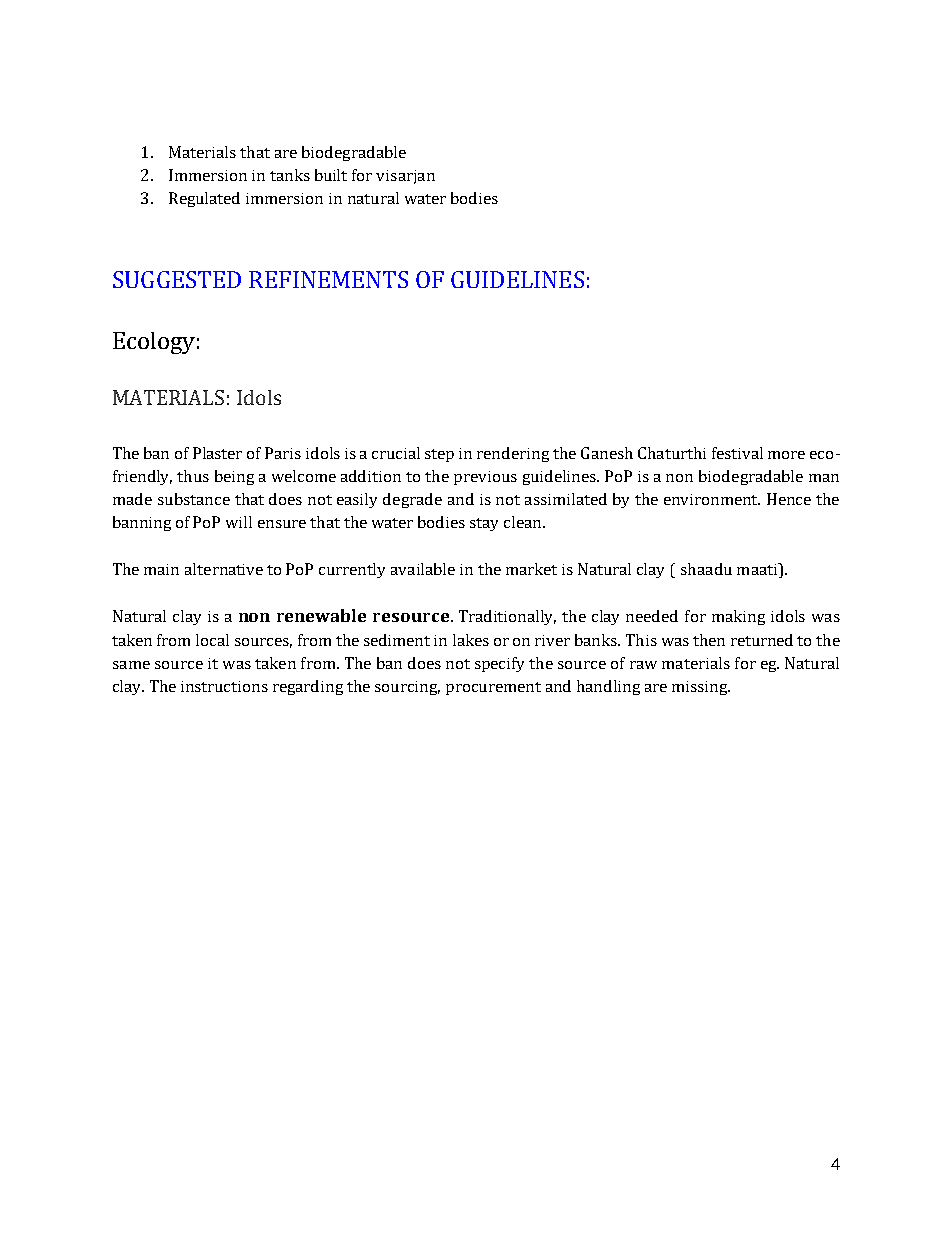  What do you see at coordinates (331, 175) in the image?
I see `built` at bounding box center [331, 175].
